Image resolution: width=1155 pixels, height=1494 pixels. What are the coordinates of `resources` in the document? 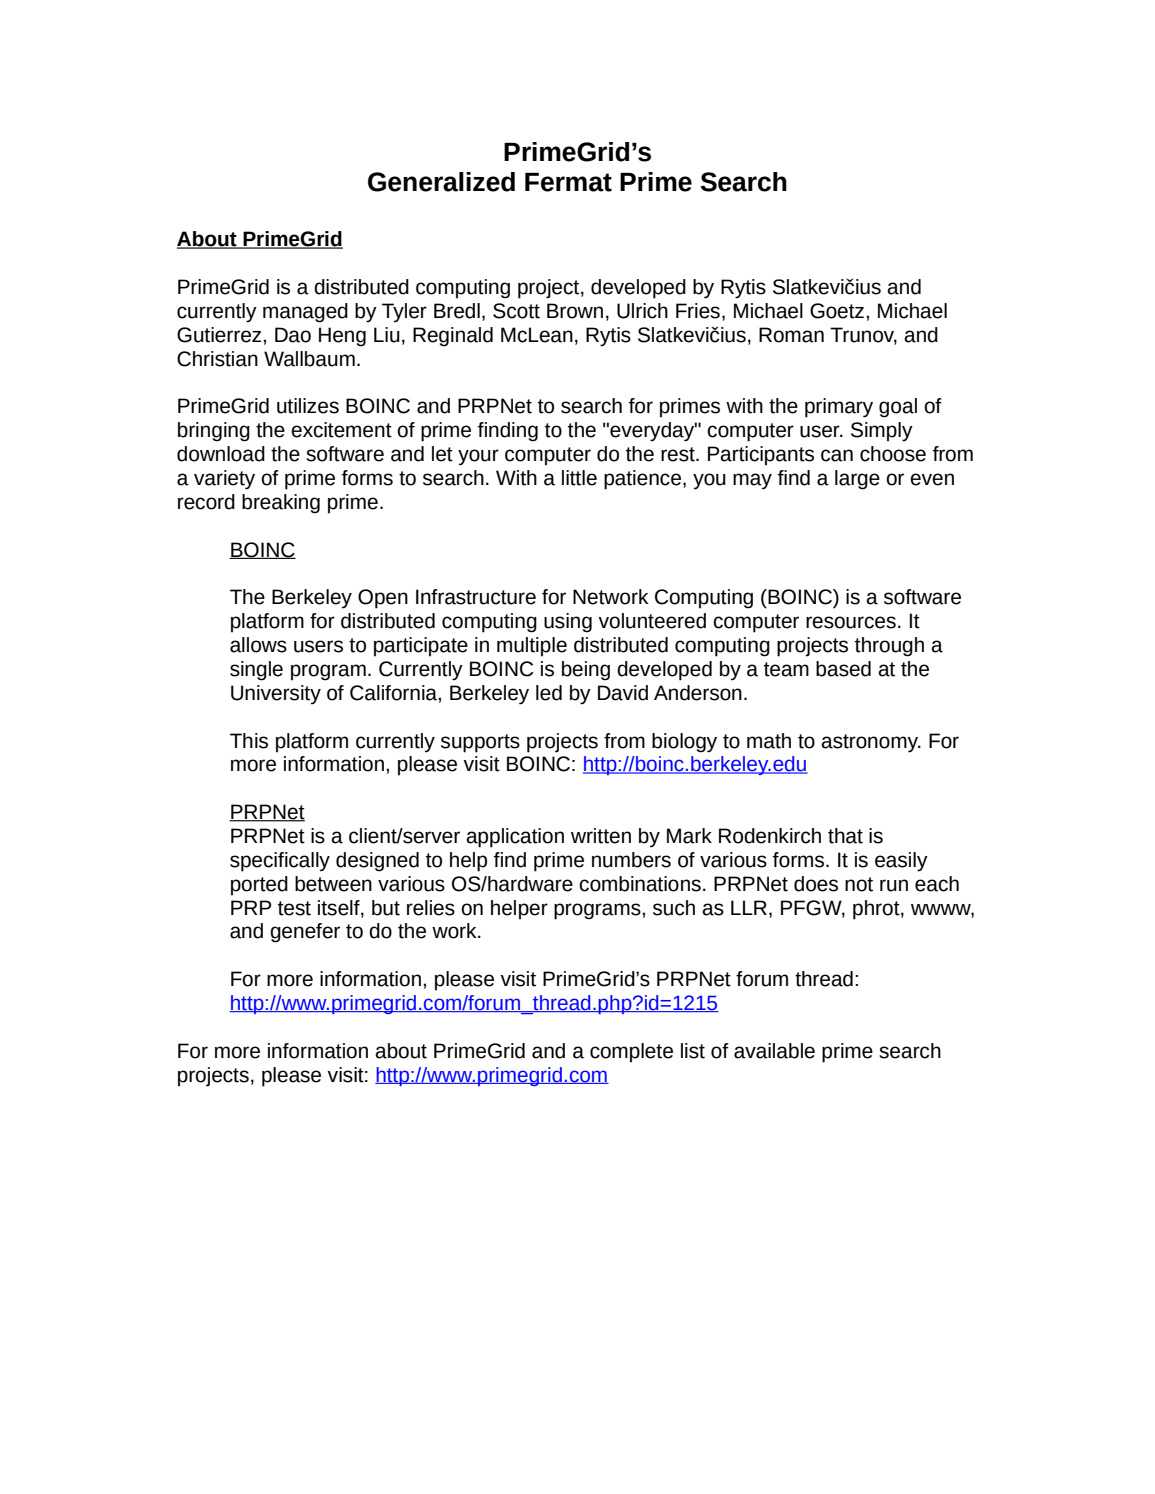 It's located at (851, 622).
